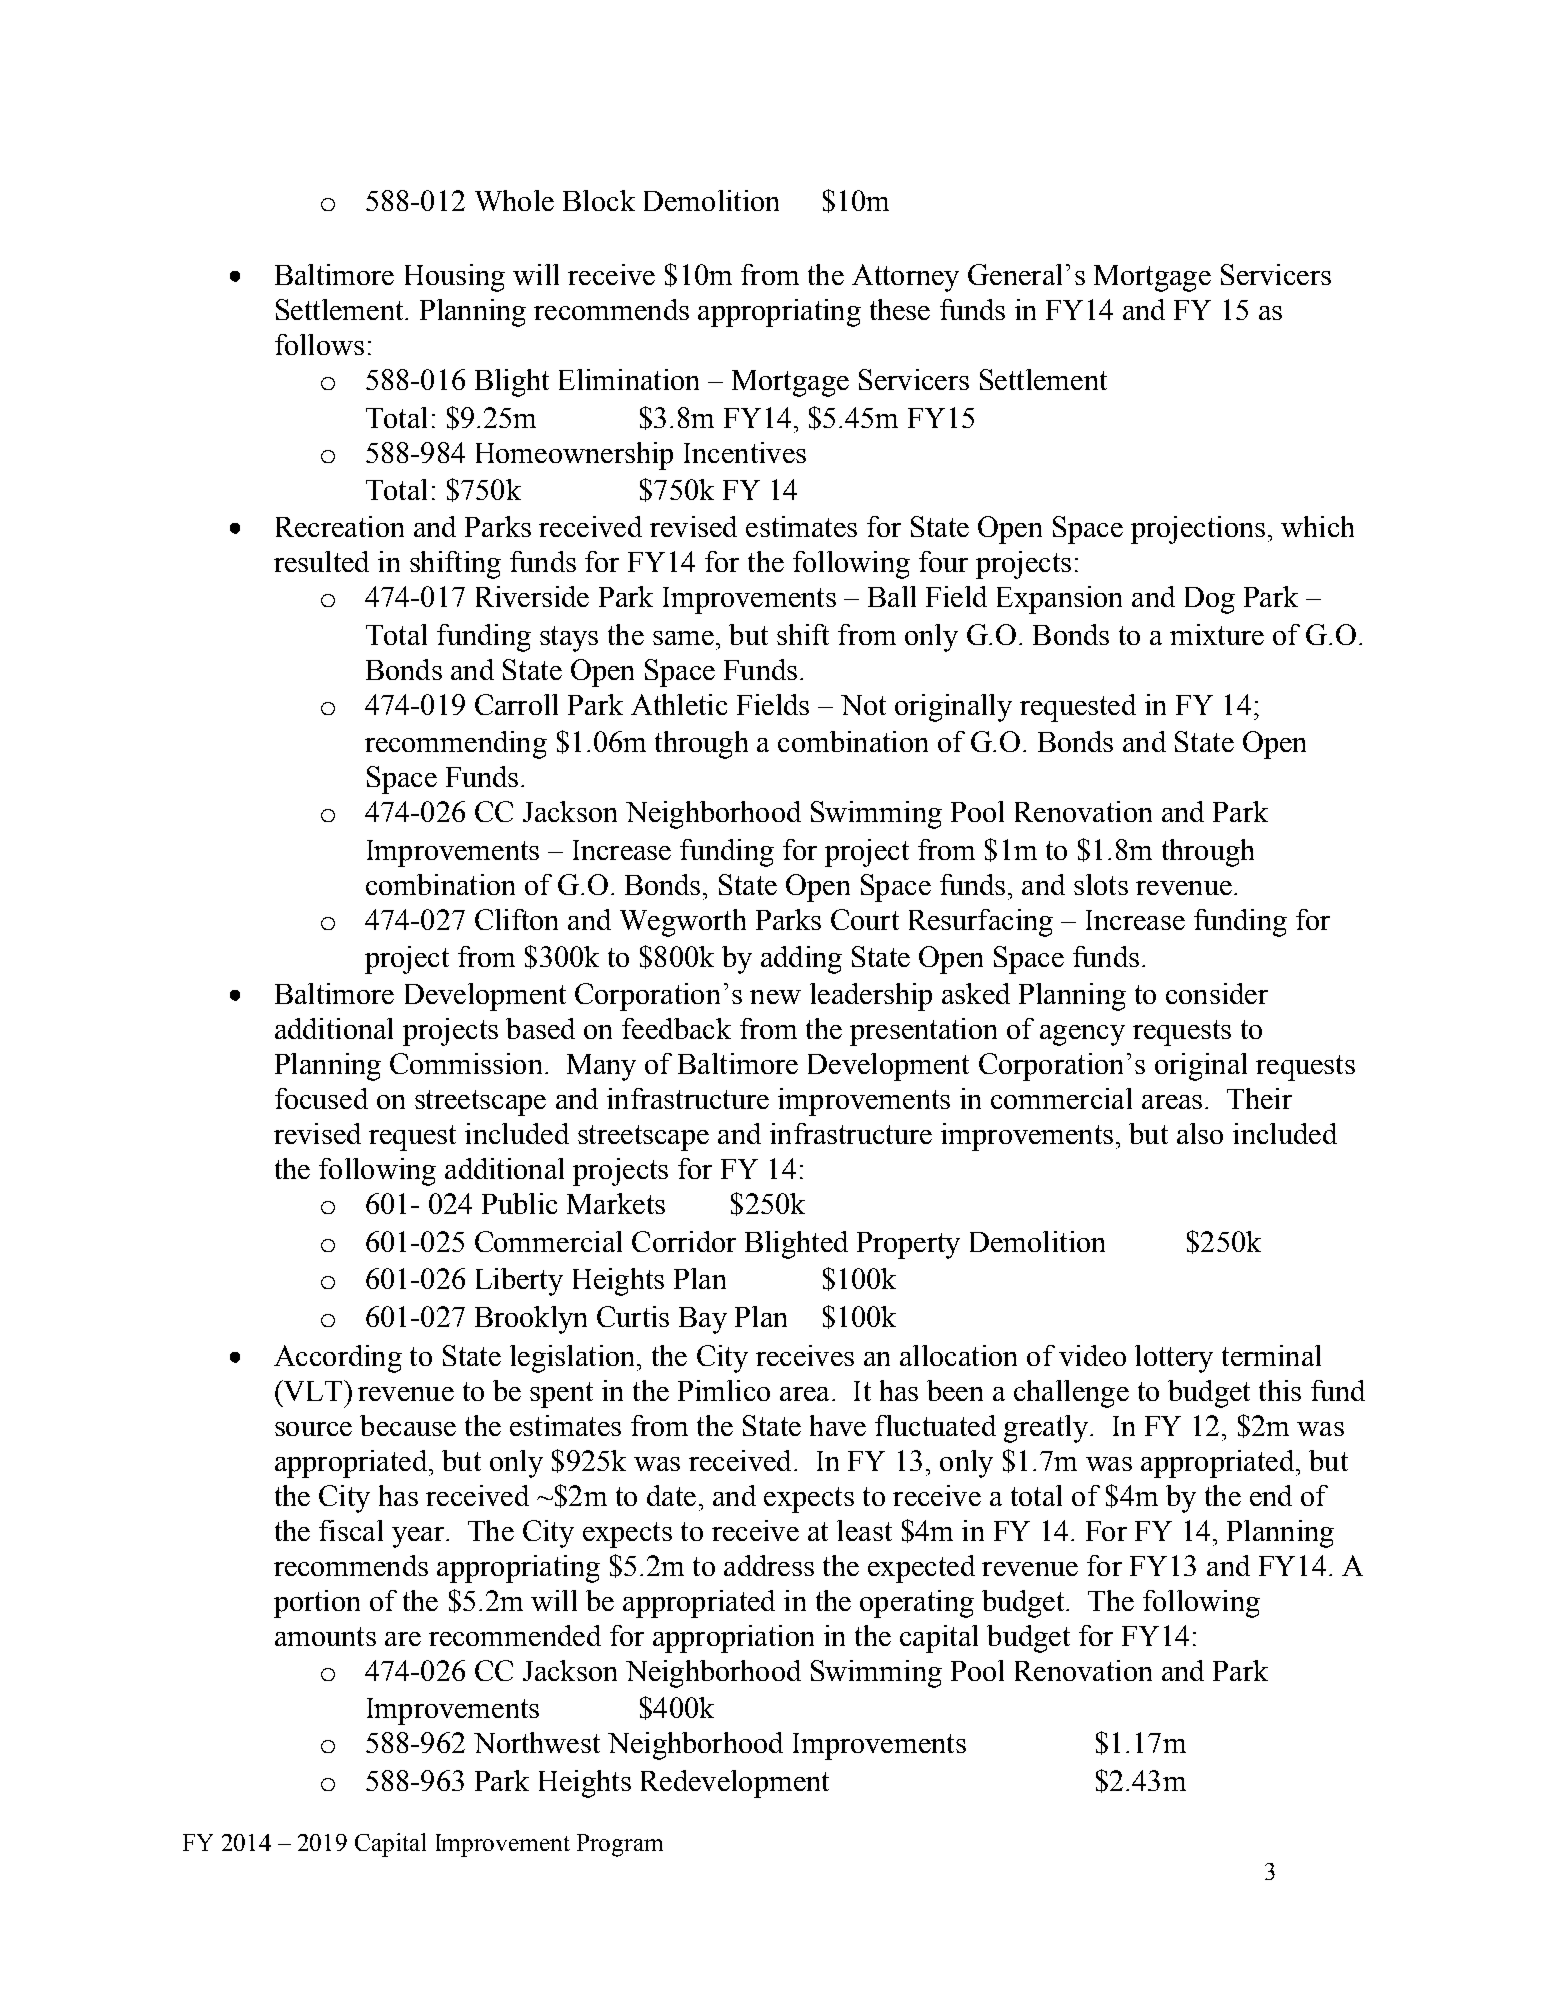  What do you see at coordinates (466, 1063) in the page?
I see `Commission` at bounding box center [466, 1063].
